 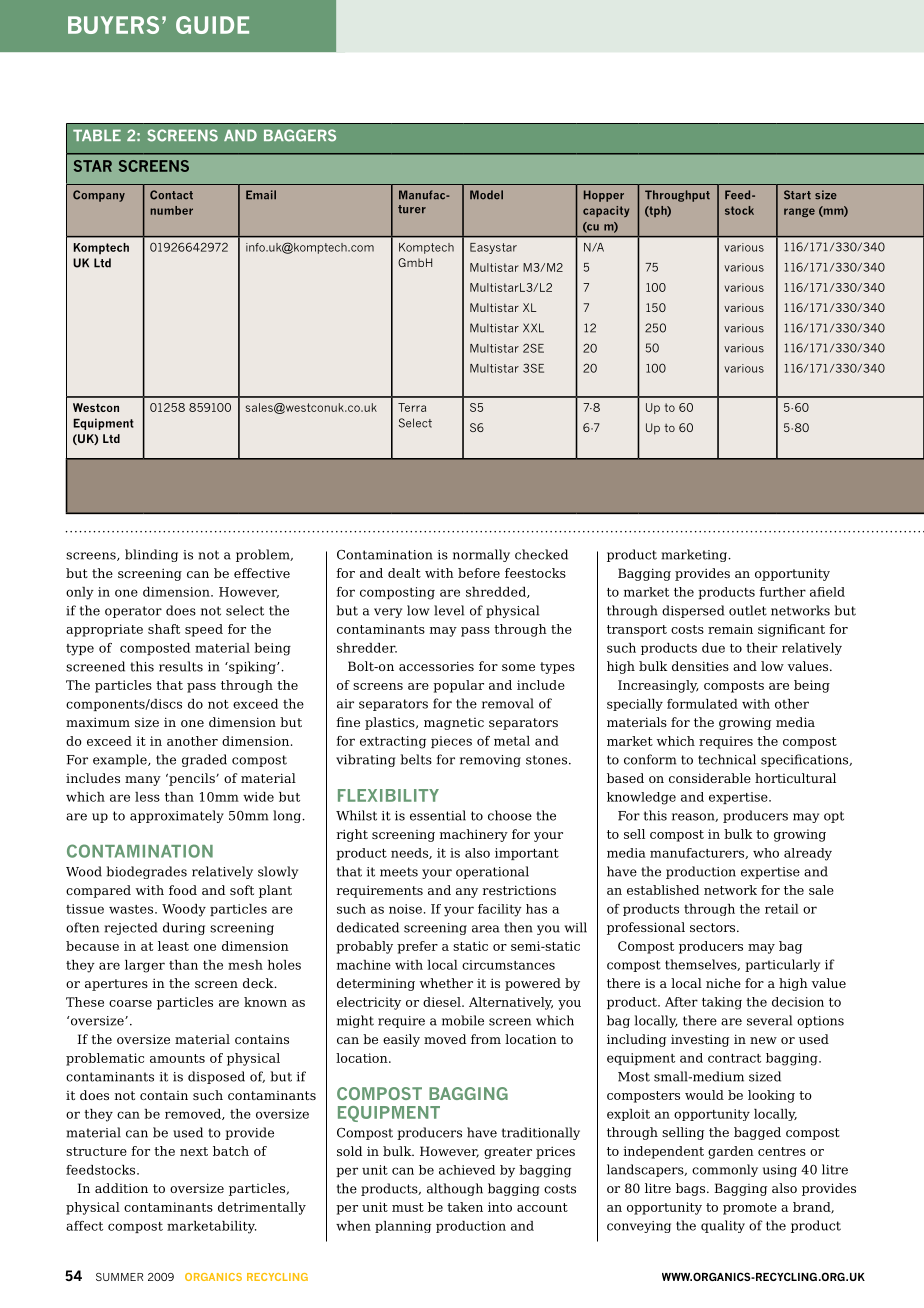 What do you see at coordinates (300, 135) in the screenshot?
I see `baggers` at bounding box center [300, 135].
